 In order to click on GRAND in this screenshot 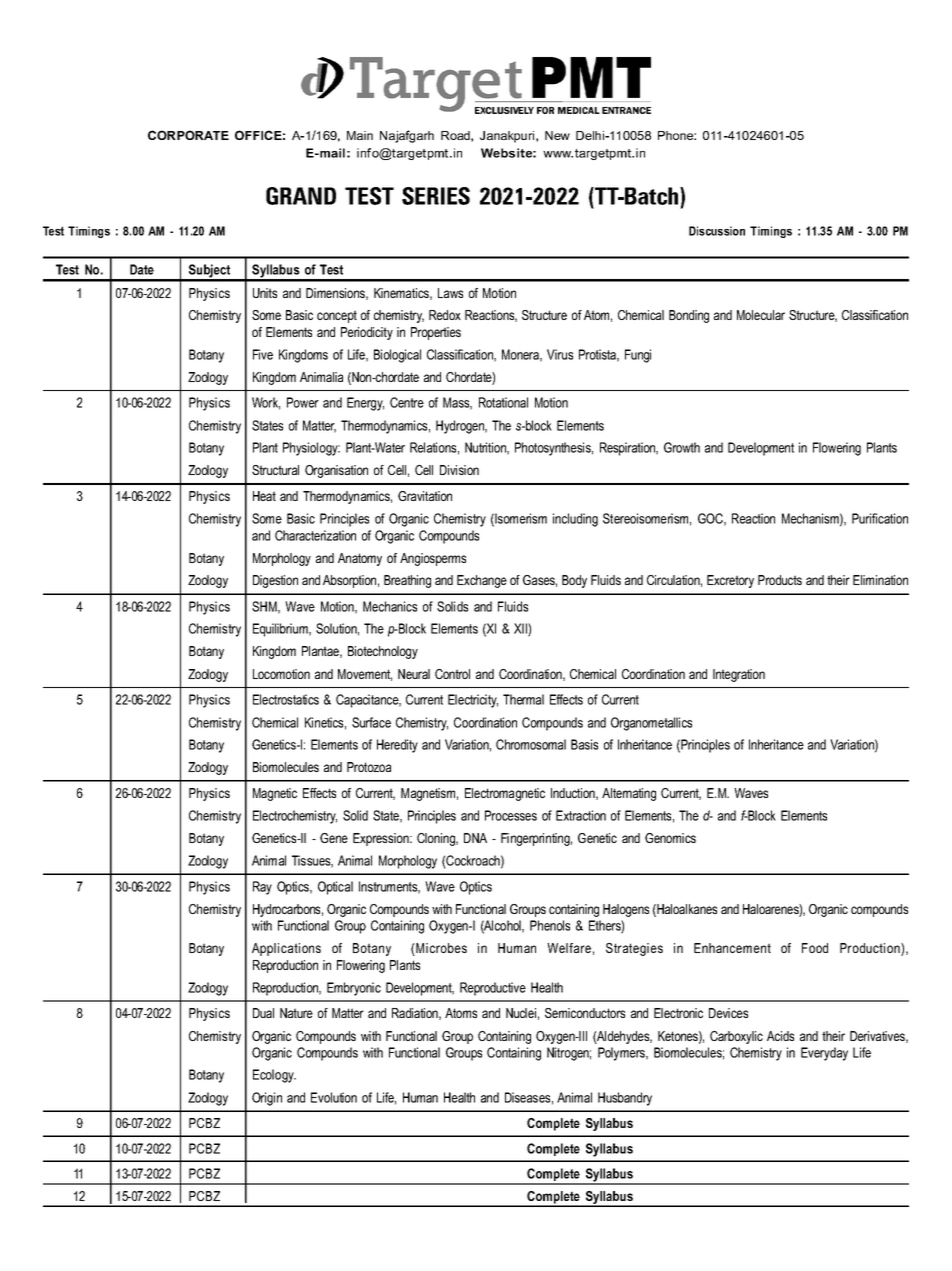, I will do `click(301, 196)`.
